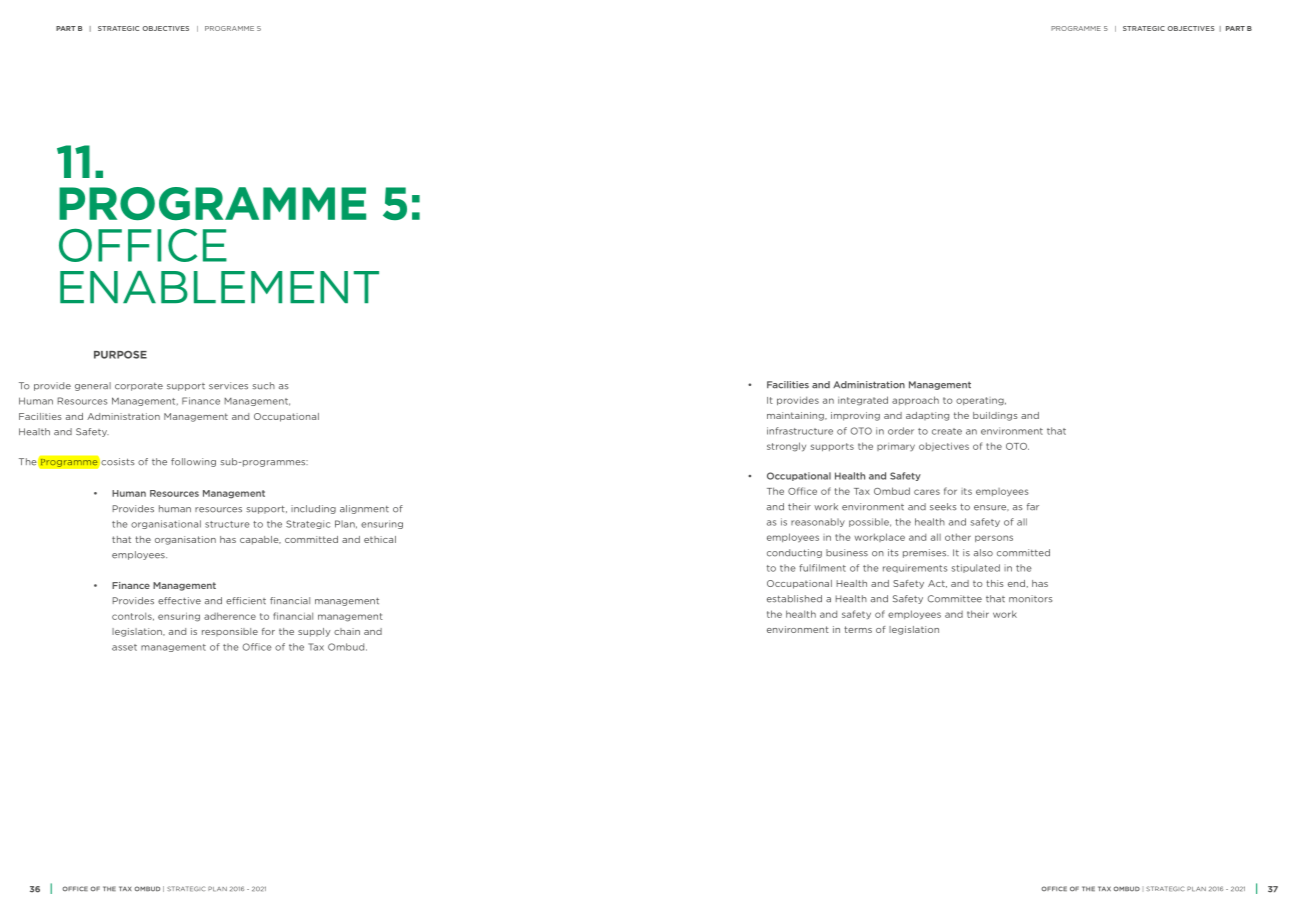 Image resolution: width=1308 pixels, height=924 pixels. What do you see at coordinates (896, 447) in the image?
I see `primary` at bounding box center [896, 447].
